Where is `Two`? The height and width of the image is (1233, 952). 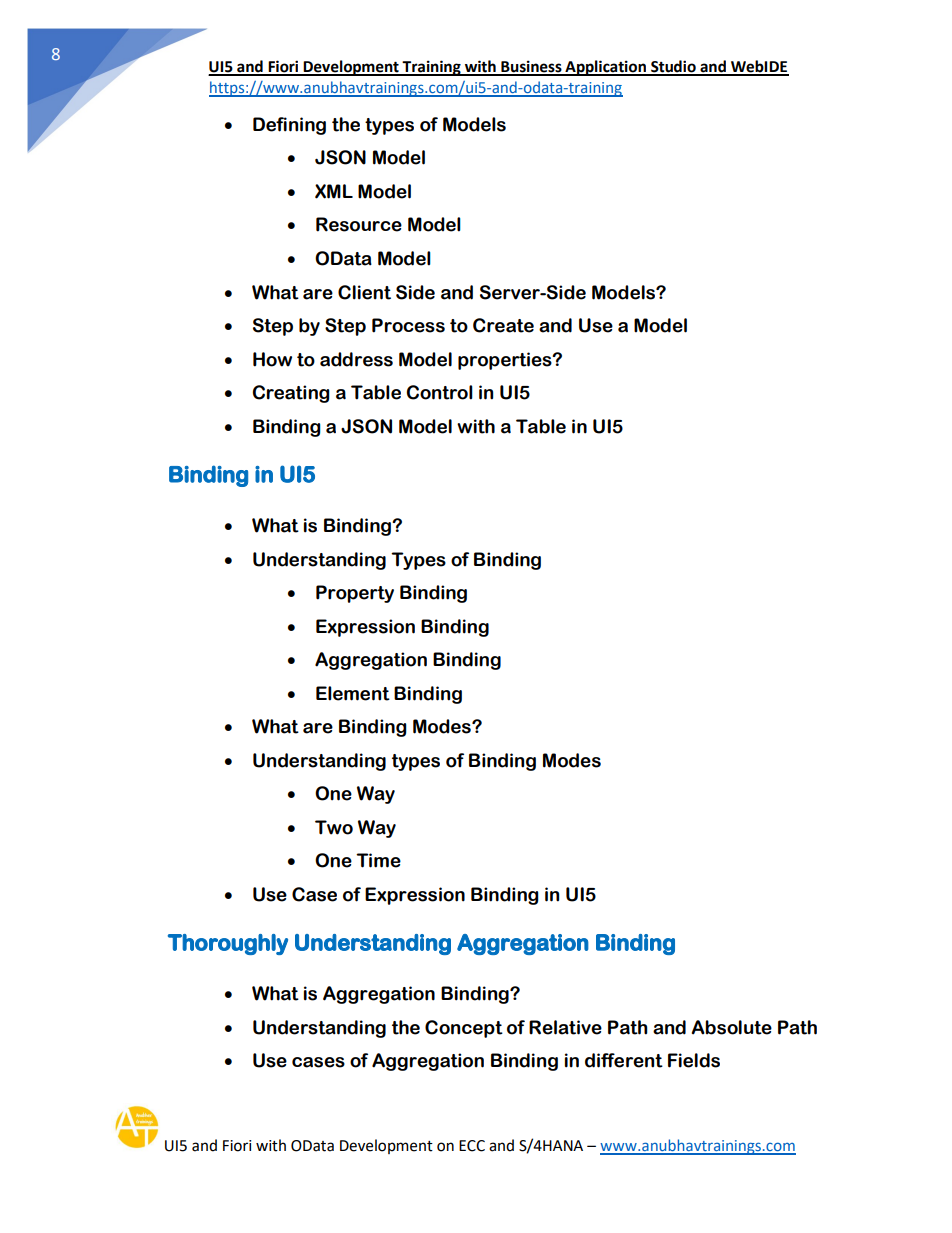
Two is located at coordinates (334, 827).
